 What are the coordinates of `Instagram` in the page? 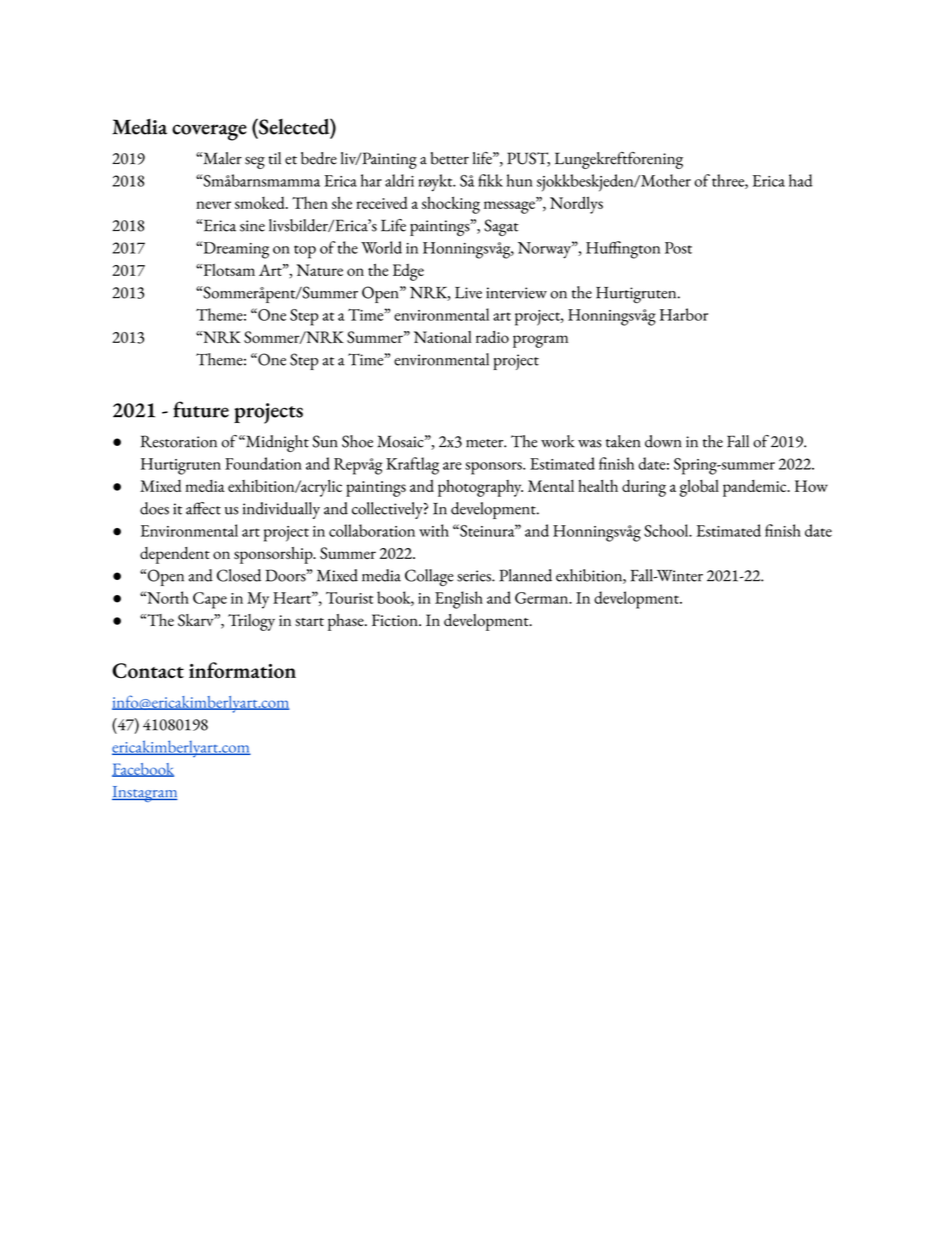 It's located at (145, 794).
